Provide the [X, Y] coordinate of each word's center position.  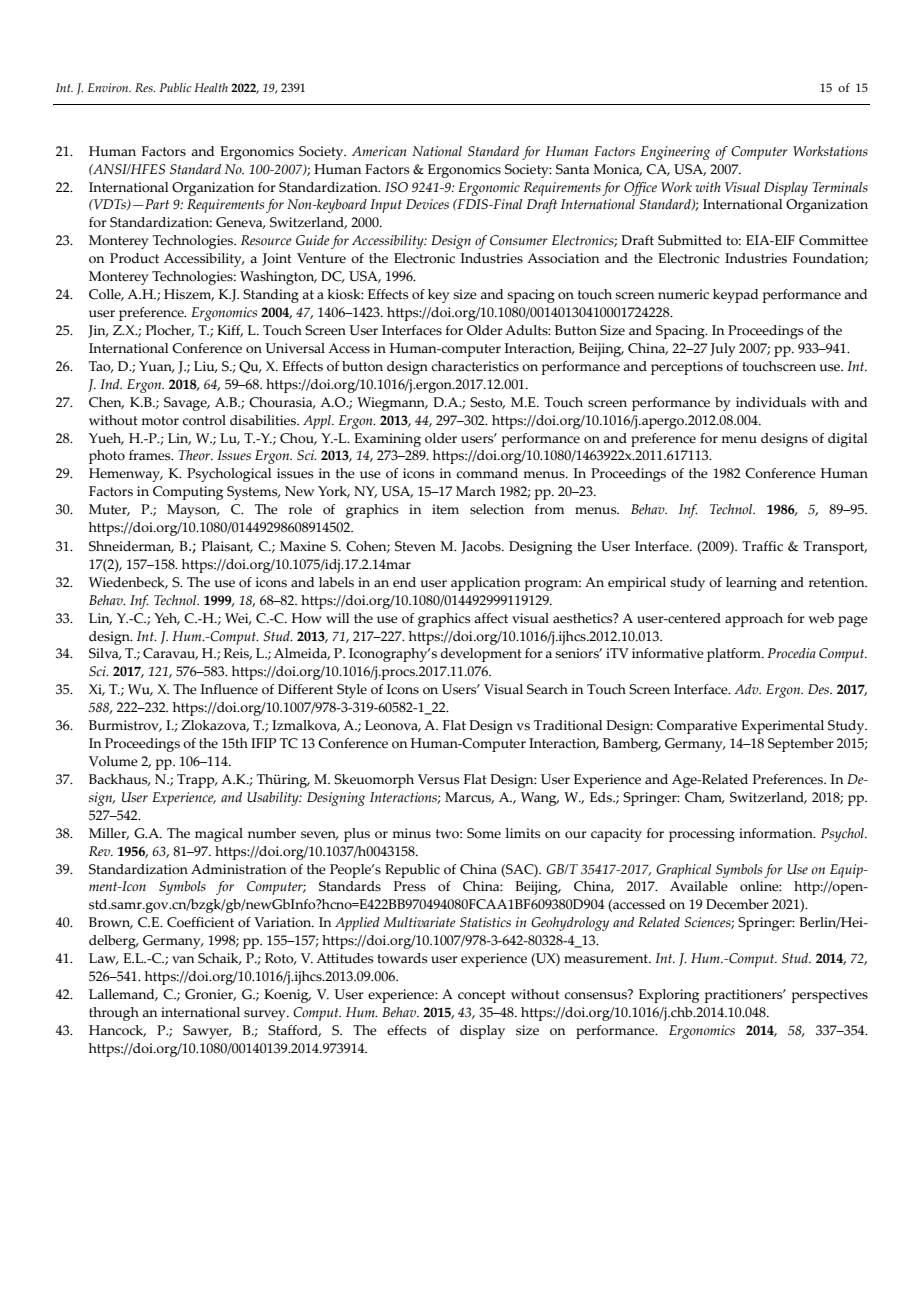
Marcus [469, 798]
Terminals [840, 187]
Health [211, 87]
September [801, 745]
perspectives [830, 996]
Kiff [230, 331]
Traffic [762, 546]
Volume [113, 761]
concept [482, 996]
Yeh [167, 619]
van [183, 959]
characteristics [475, 366]
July [722, 350]
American [379, 151]
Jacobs [482, 547]
